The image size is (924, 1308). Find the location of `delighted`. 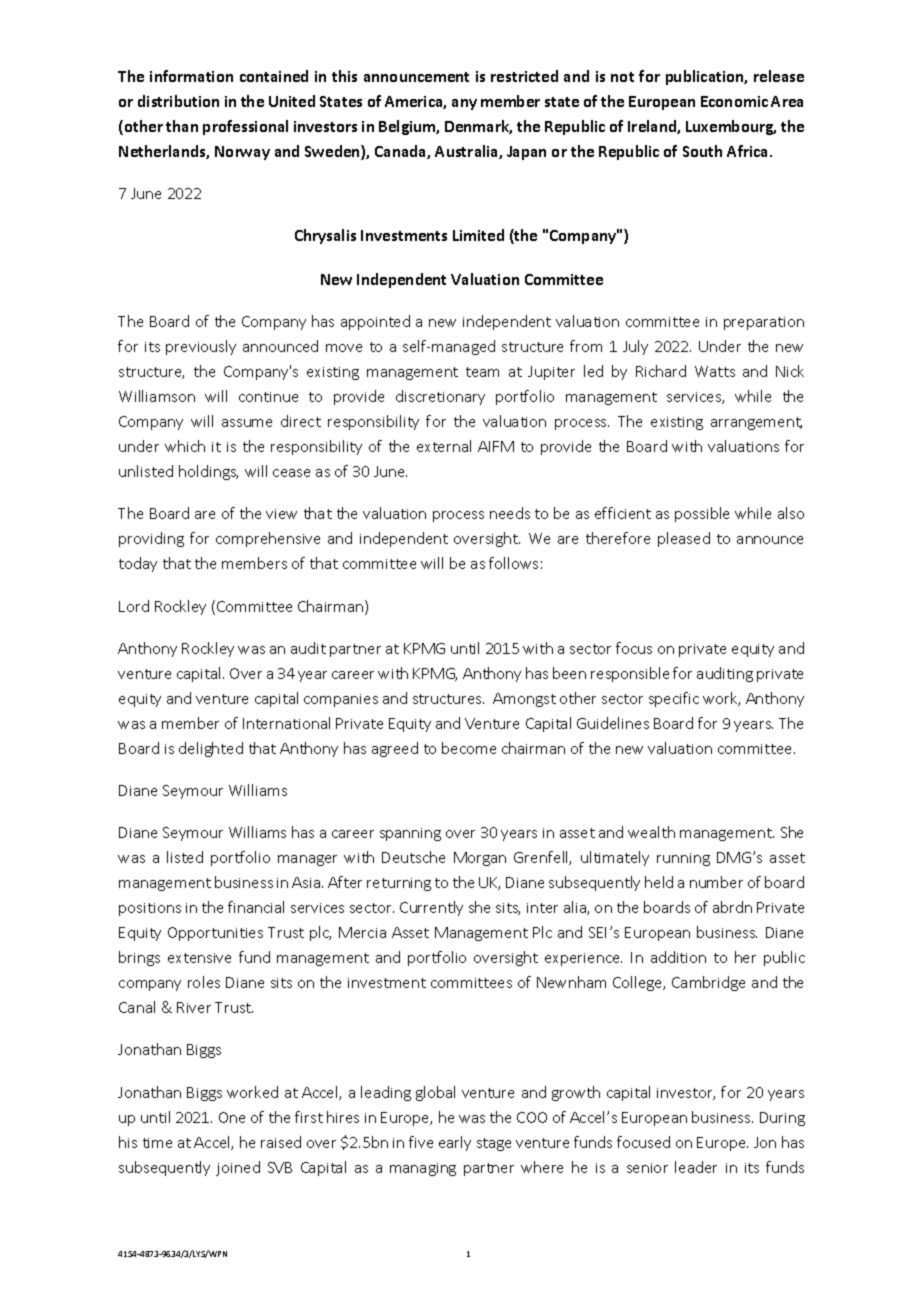

delighted is located at coordinates (211, 749).
